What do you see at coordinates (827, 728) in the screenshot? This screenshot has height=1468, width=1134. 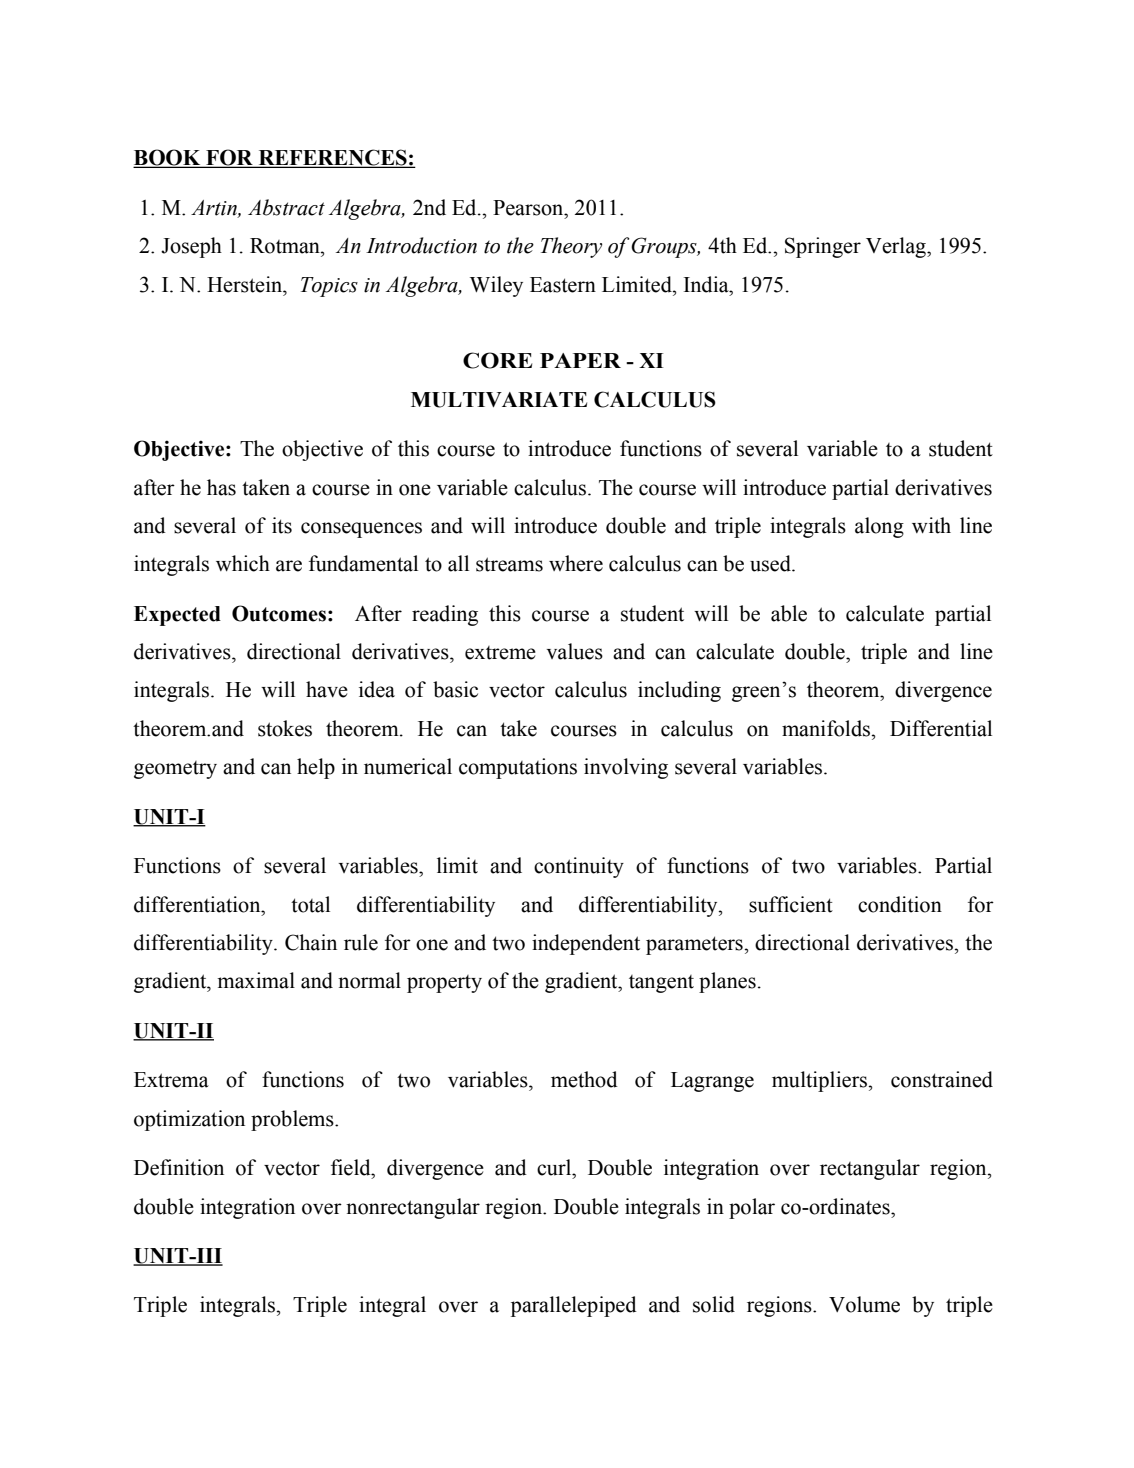 I see `manifolds` at bounding box center [827, 728].
